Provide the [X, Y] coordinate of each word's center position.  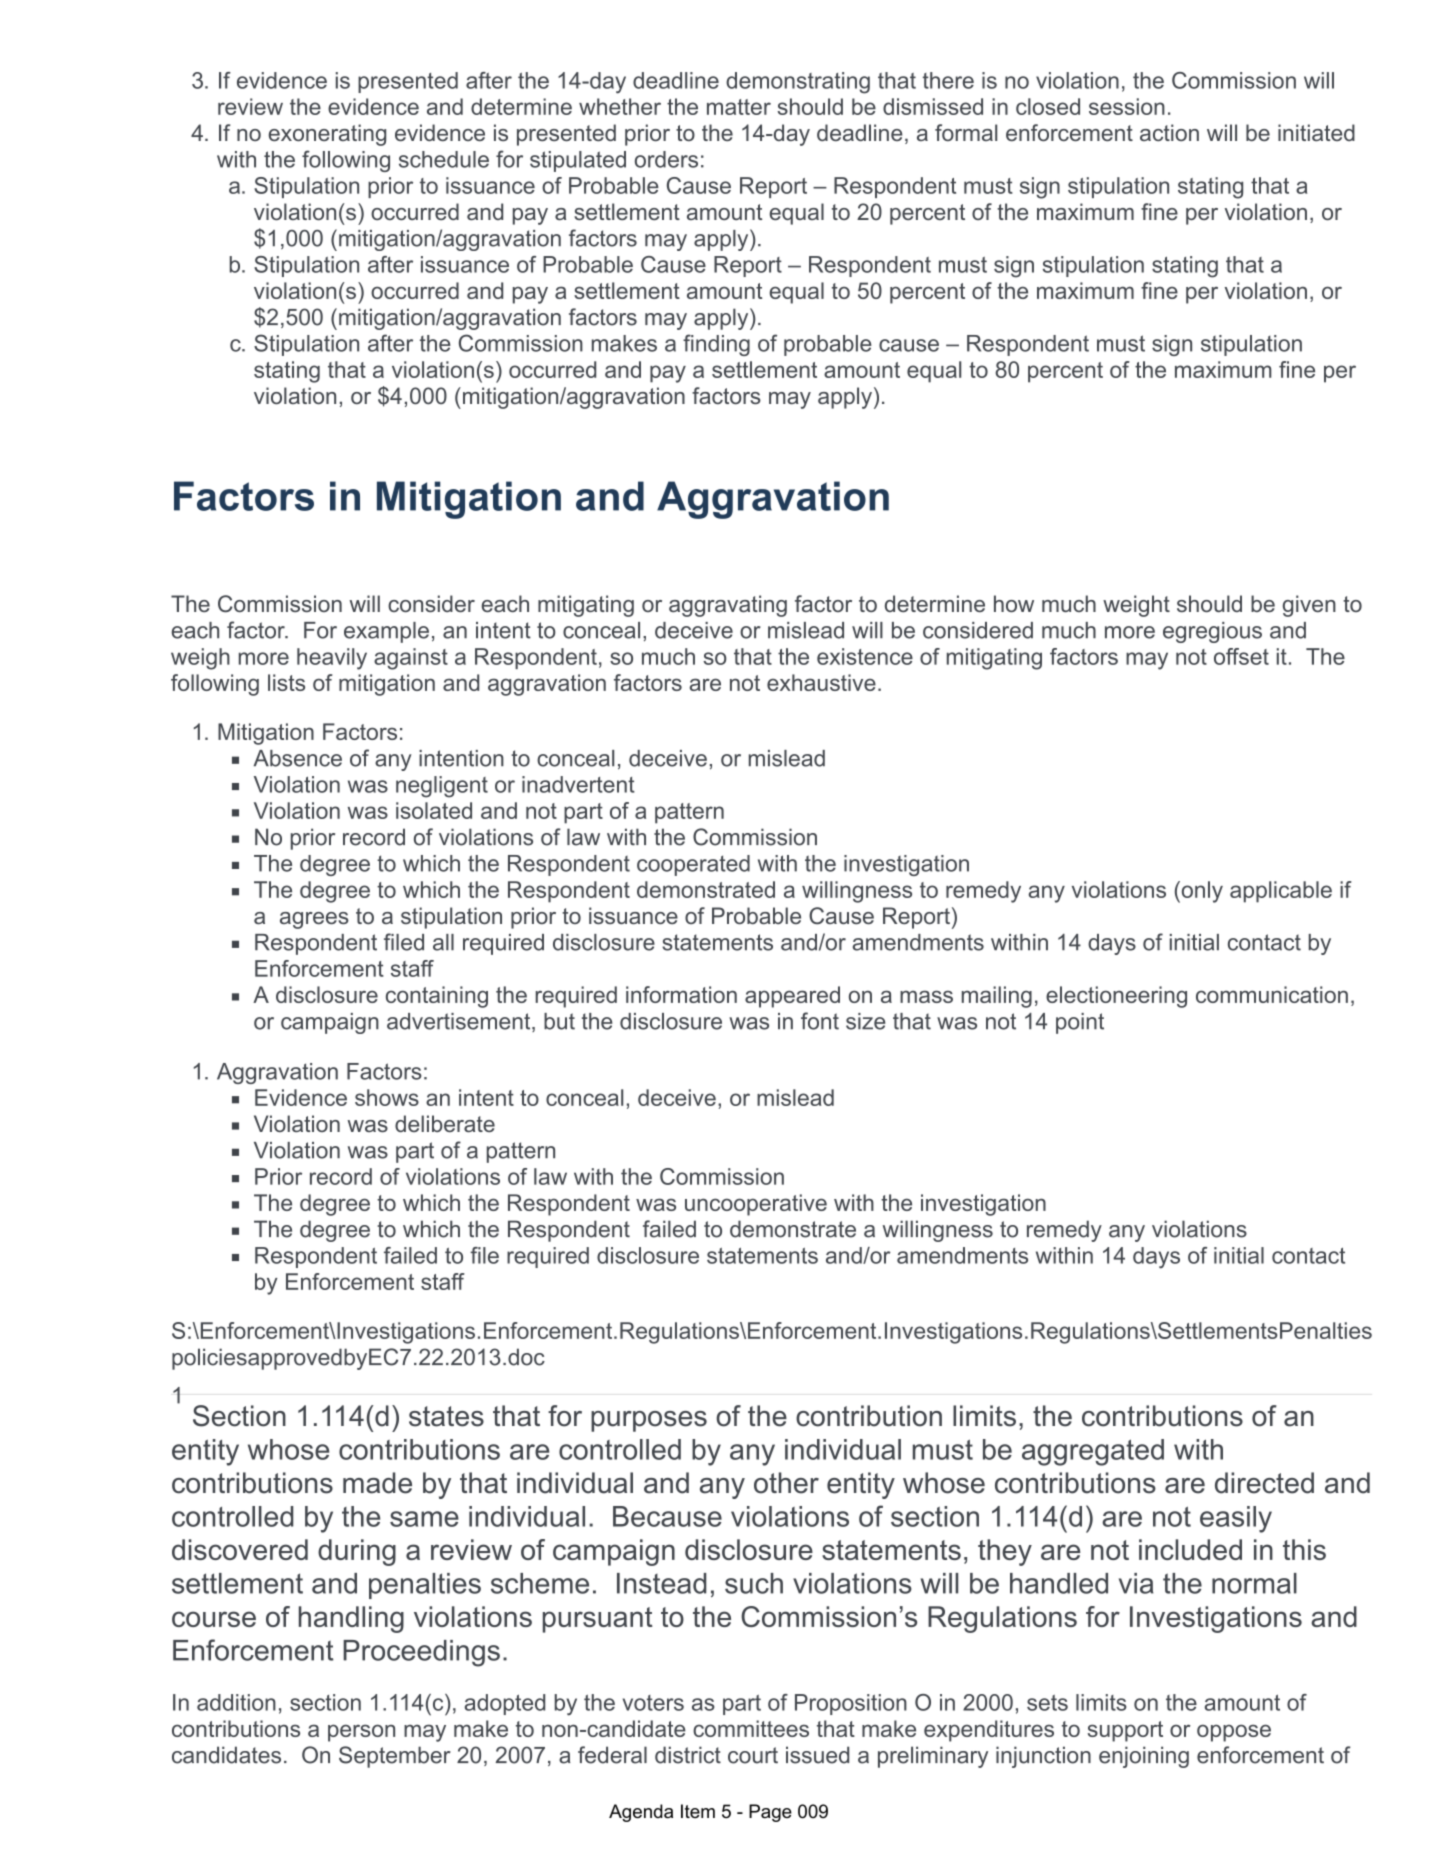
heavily [332, 659]
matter [739, 107]
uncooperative [756, 1205]
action [1169, 132]
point [1080, 1023]
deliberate [445, 1123]
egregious [1212, 632]
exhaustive [821, 682]
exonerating [327, 135]
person [361, 1733]
